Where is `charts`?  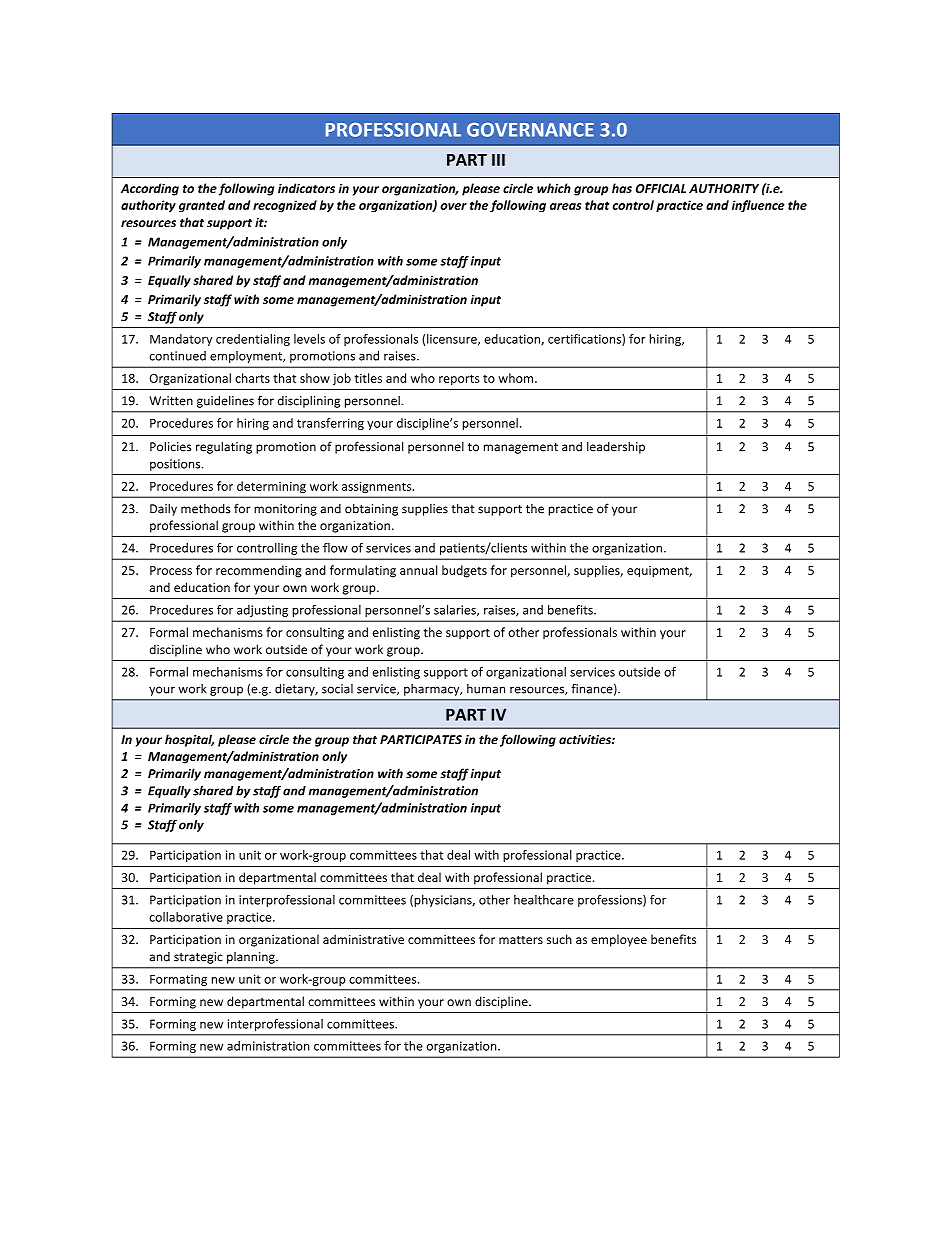 charts is located at coordinates (252, 378).
